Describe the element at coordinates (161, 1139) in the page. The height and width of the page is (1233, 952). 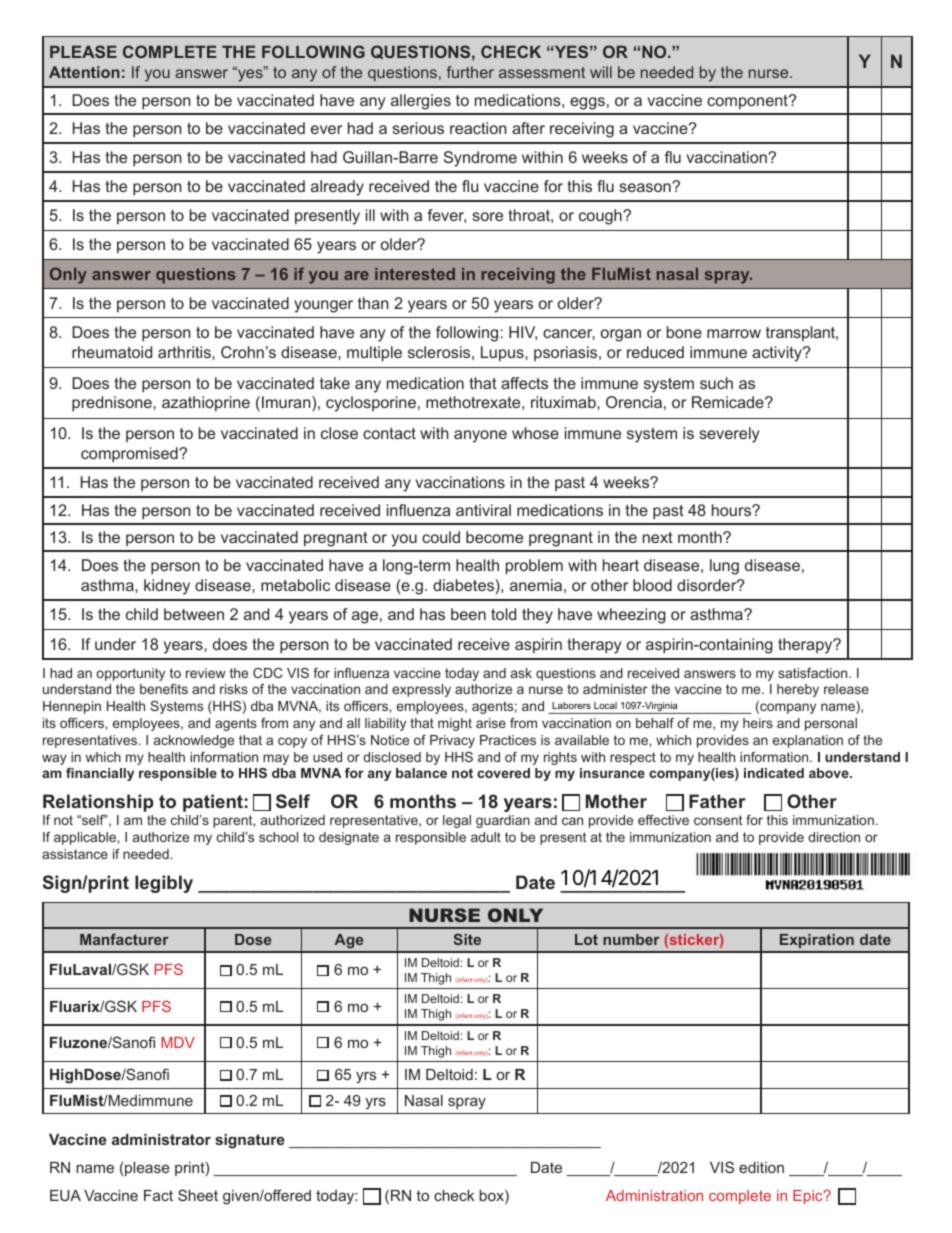
I see `administrator` at that location.
